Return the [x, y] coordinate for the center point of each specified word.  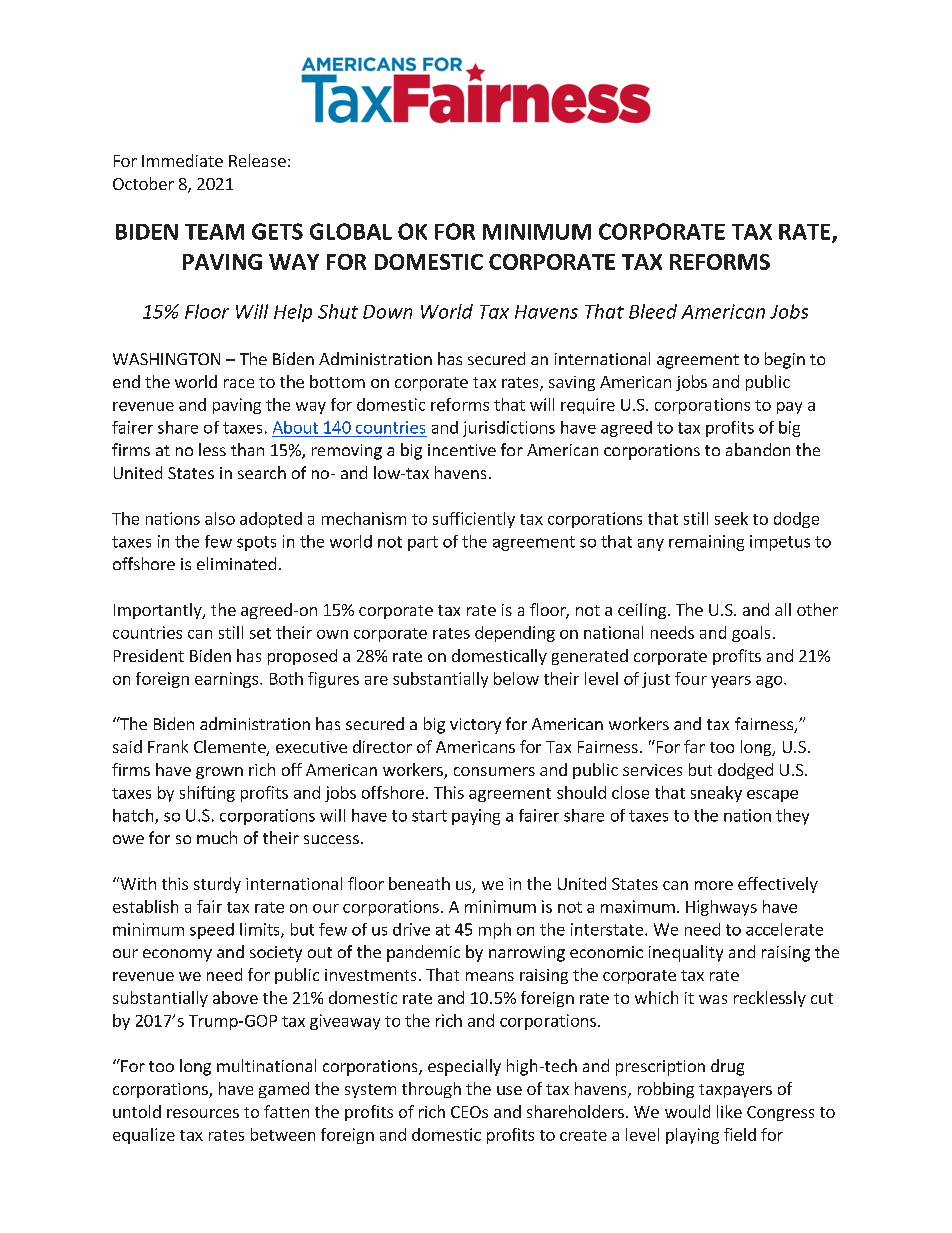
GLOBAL [351, 231]
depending [515, 634]
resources [203, 1113]
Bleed [653, 311]
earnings [228, 680]
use [509, 1090]
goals [751, 634]
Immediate [182, 160]
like [729, 1111]
